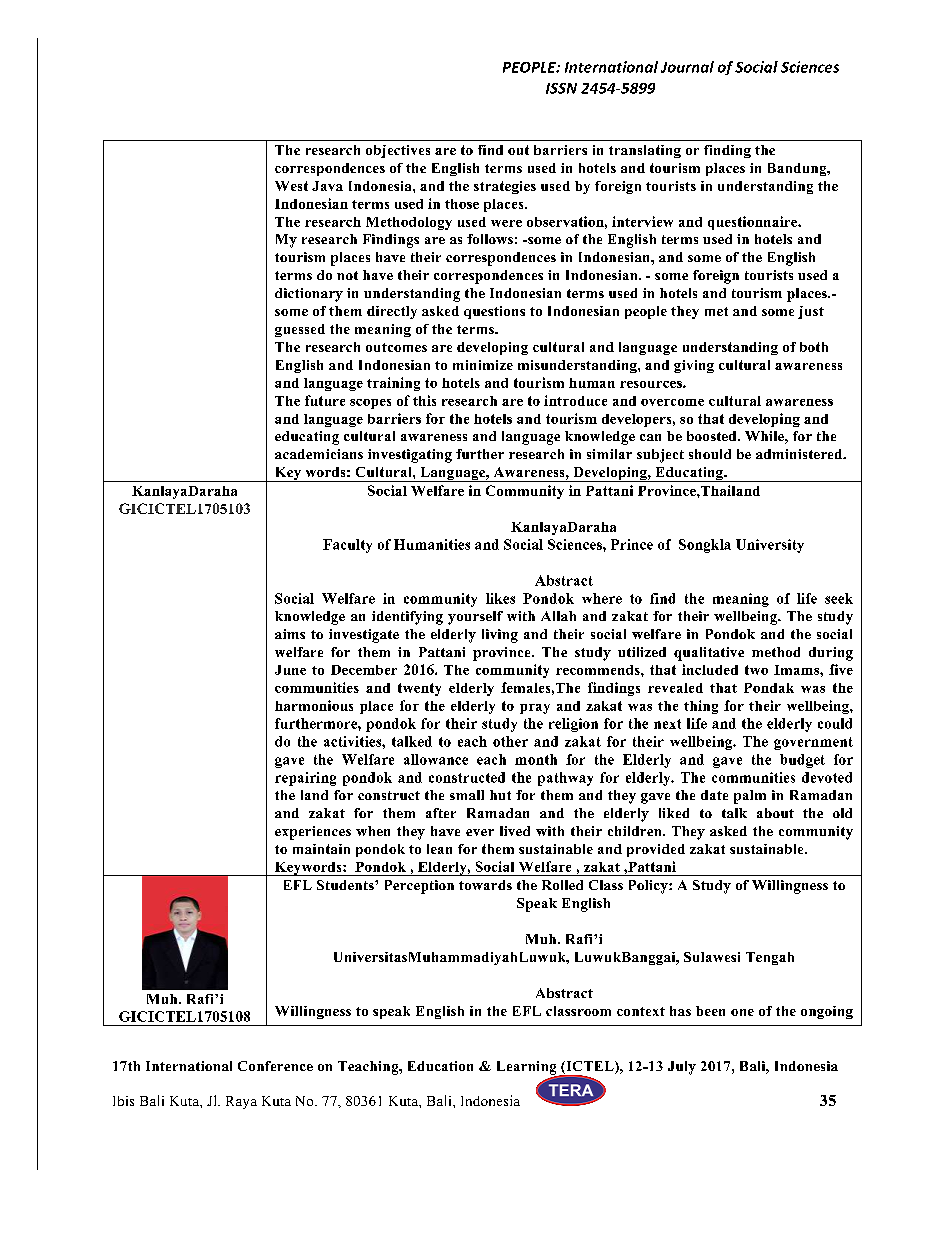 This screenshot has width=952, height=1233. What do you see at coordinates (313, 833) in the screenshot?
I see `experiences` at bounding box center [313, 833].
